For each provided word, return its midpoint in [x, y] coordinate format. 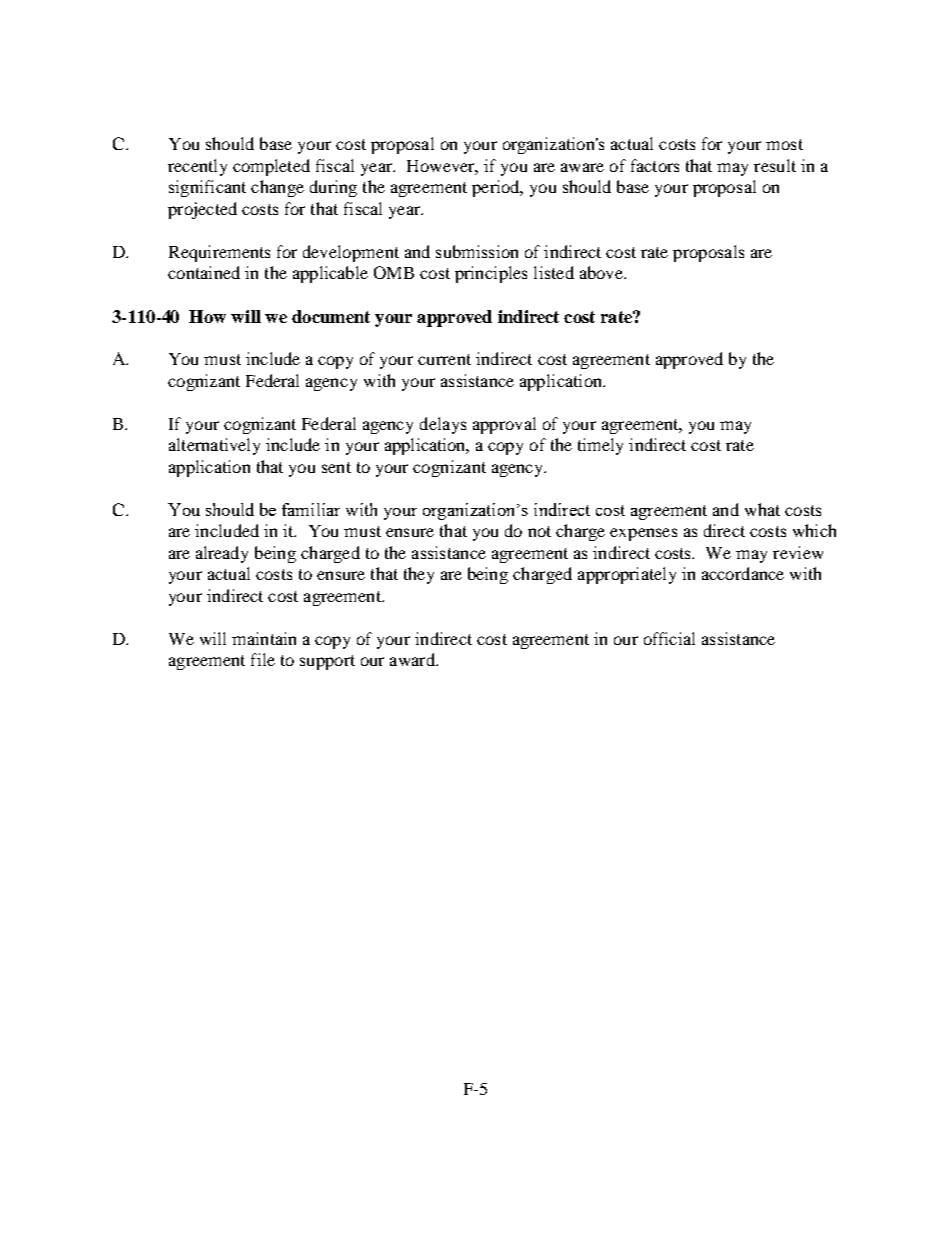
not [539, 531]
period [497, 188]
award [413, 659]
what [762, 509]
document [331, 316]
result [775, 165]
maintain [264, 638]
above [602, 272]
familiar [311, 509]
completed [271, 167]
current [444, 359]
